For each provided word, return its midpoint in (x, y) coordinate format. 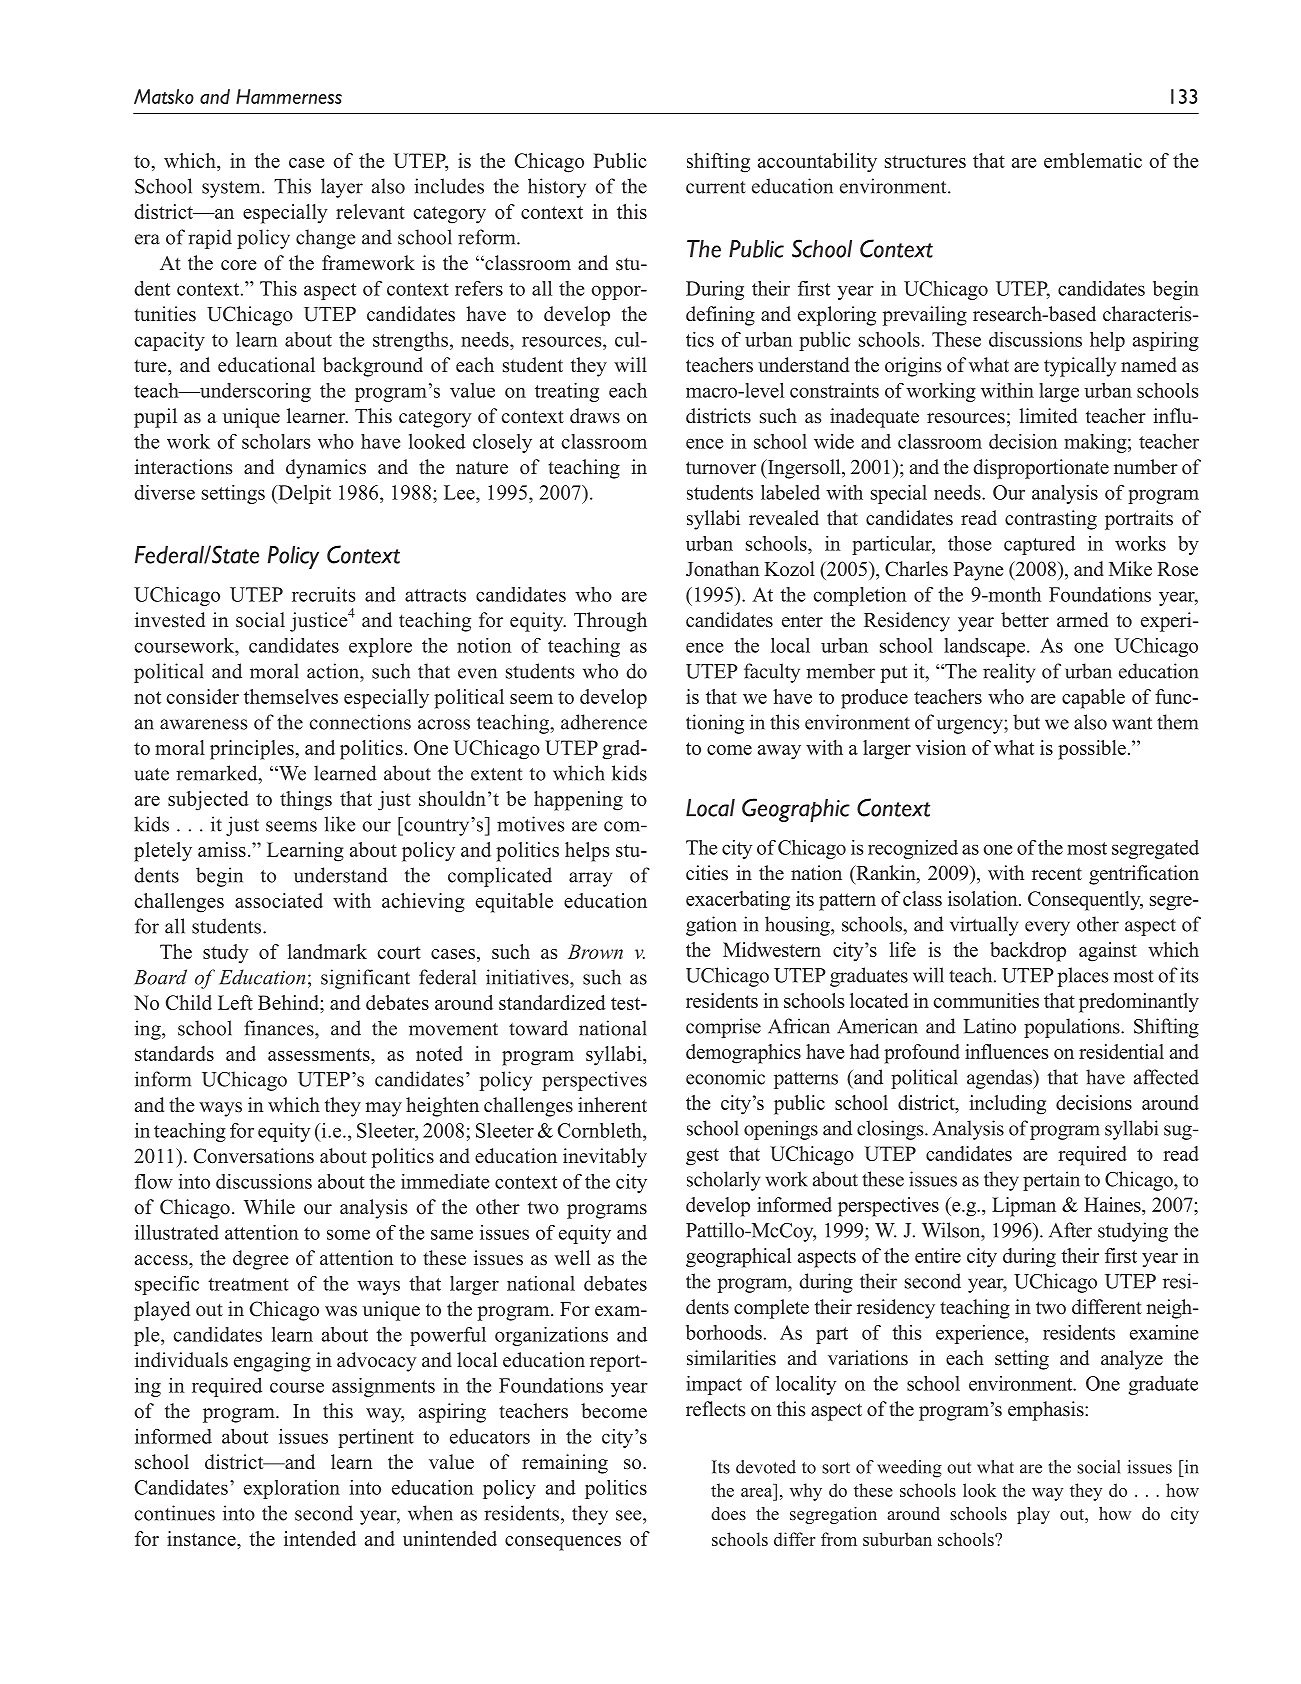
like (339, 824)
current (716, 187)
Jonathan (723, 569)
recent (1057, 874)
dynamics (326, 469)
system (232, 189)
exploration (292, 1489)
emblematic (1093, 160)
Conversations (254, 1156)
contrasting (1051, 520)
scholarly (723, 1181)
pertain (1051, 1181)
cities (707, 873)
